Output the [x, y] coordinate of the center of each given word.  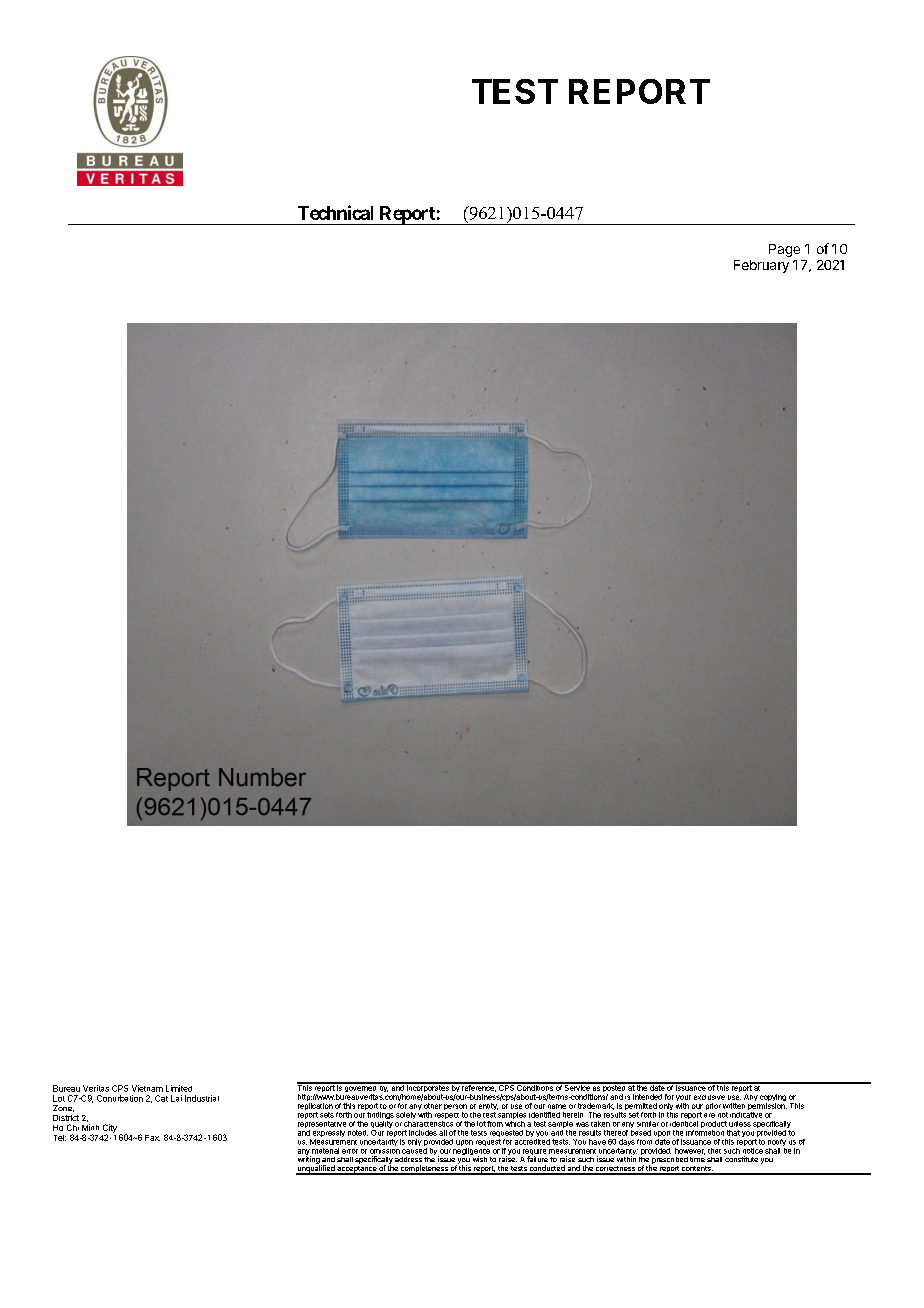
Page [784, 250]
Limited [179, 1088]
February [761, 266]
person [455, 1108]
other [433, 1106]
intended [647, 1097]
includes [423, 1133]
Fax [152, 1138]
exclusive [709, 1097]
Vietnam [147, 1088]
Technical [335, 212]
